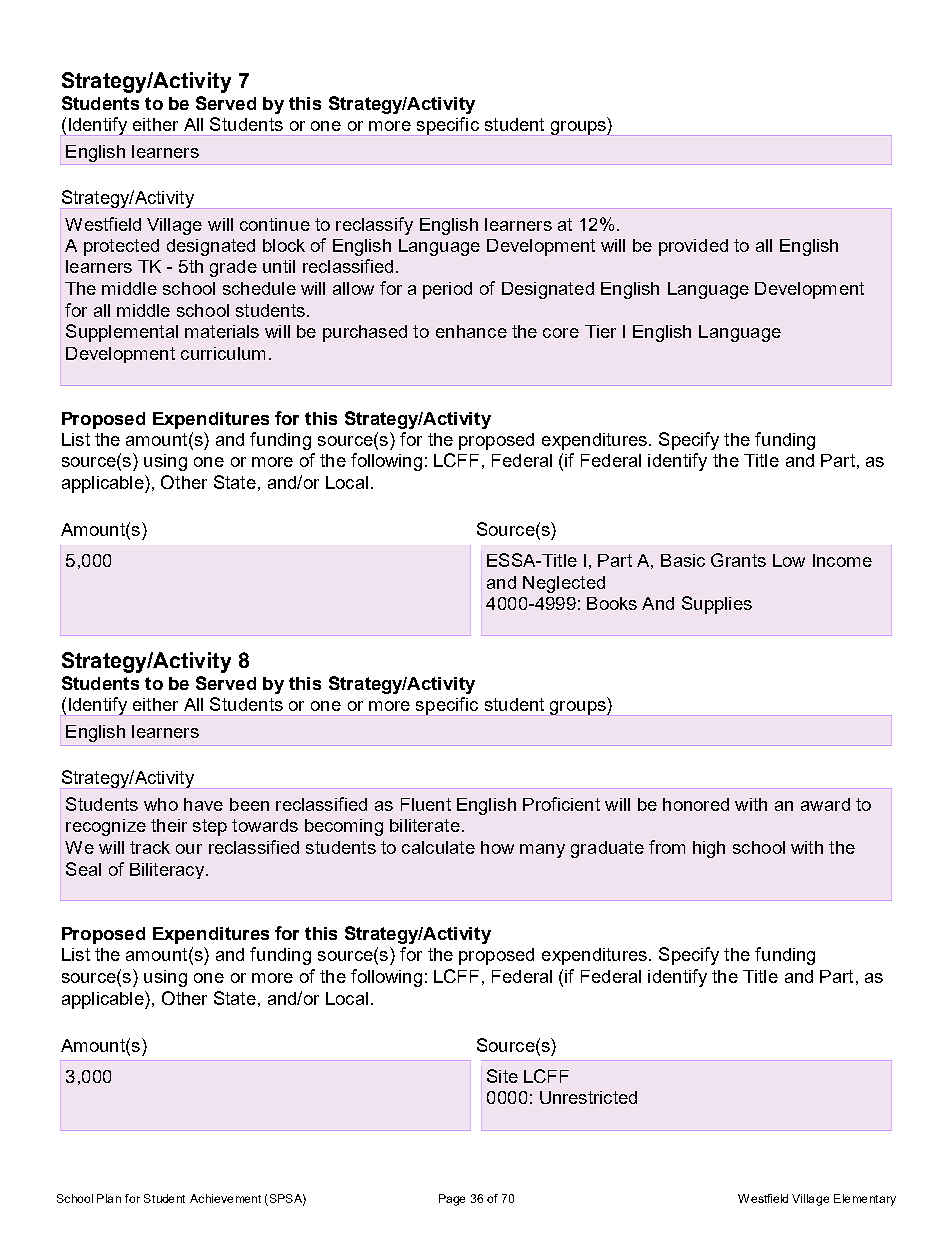 This image has height=1233, width=952. Describe the element at coordinates (225, 1198) in the image. I see `Achievement` at that location.
